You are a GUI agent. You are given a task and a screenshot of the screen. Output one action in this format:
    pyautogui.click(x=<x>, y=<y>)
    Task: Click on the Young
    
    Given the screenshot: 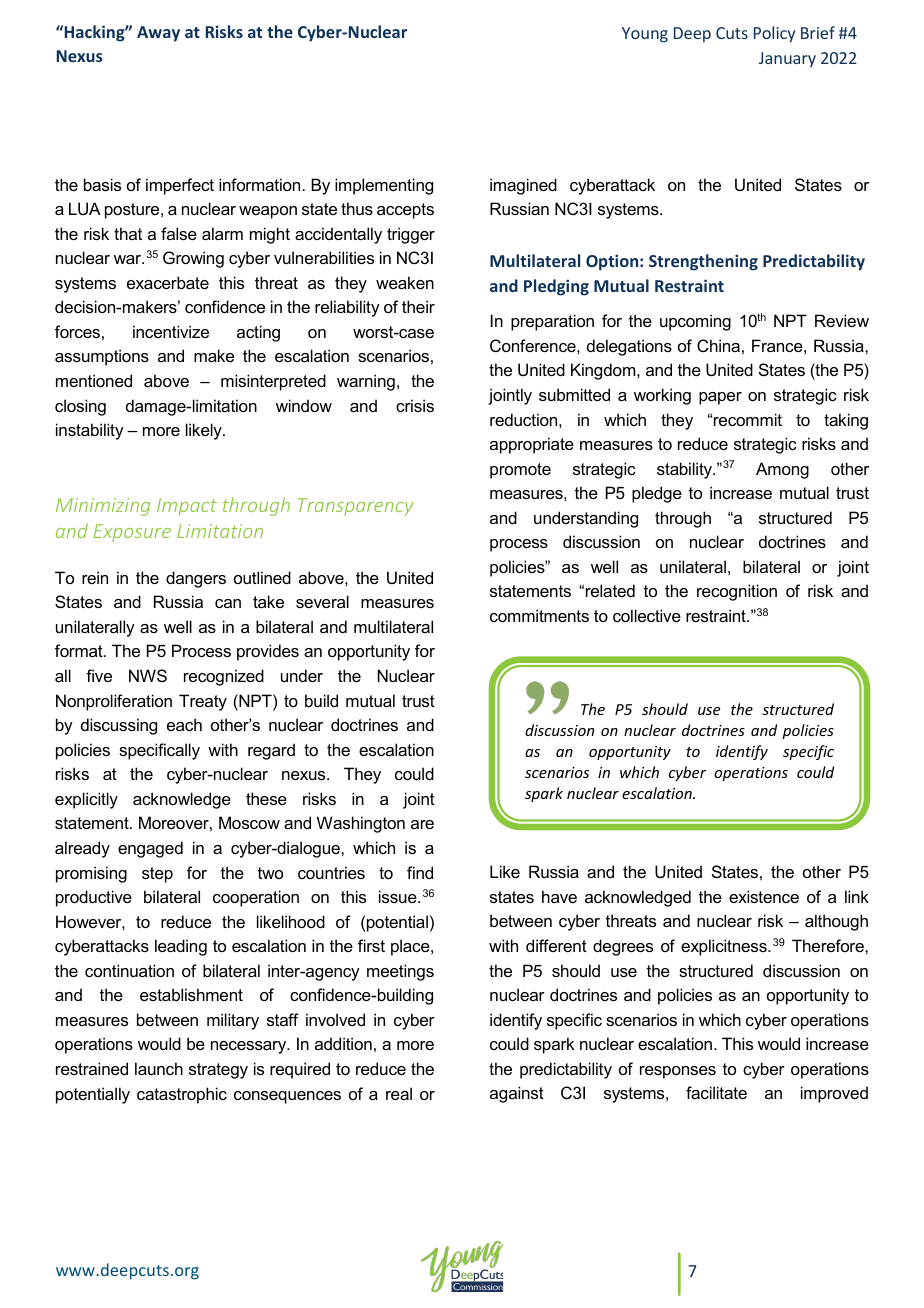 What is the action you would take?
    pyautogui.click(x=645, y=35)
